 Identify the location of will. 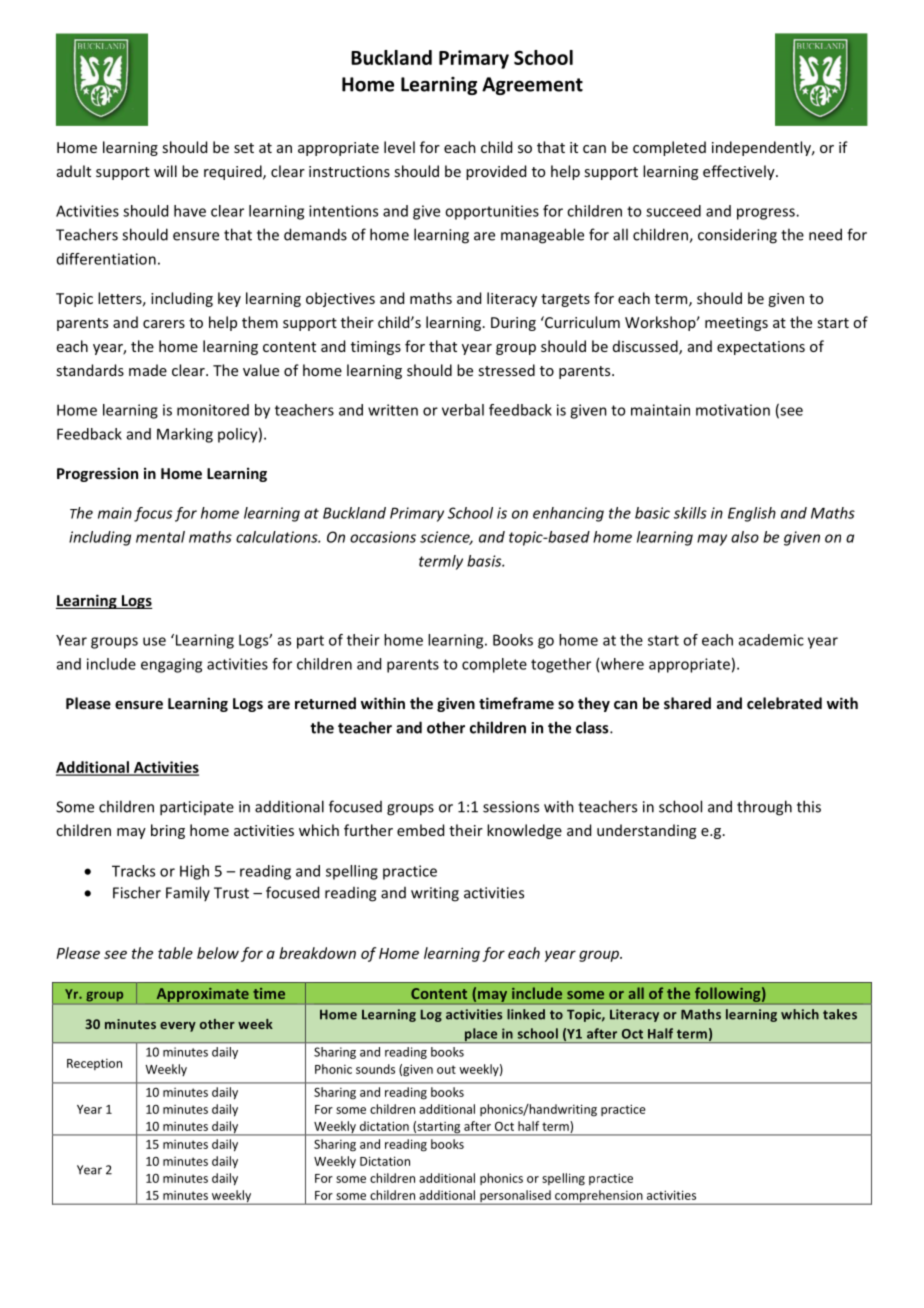
(165, 171).
